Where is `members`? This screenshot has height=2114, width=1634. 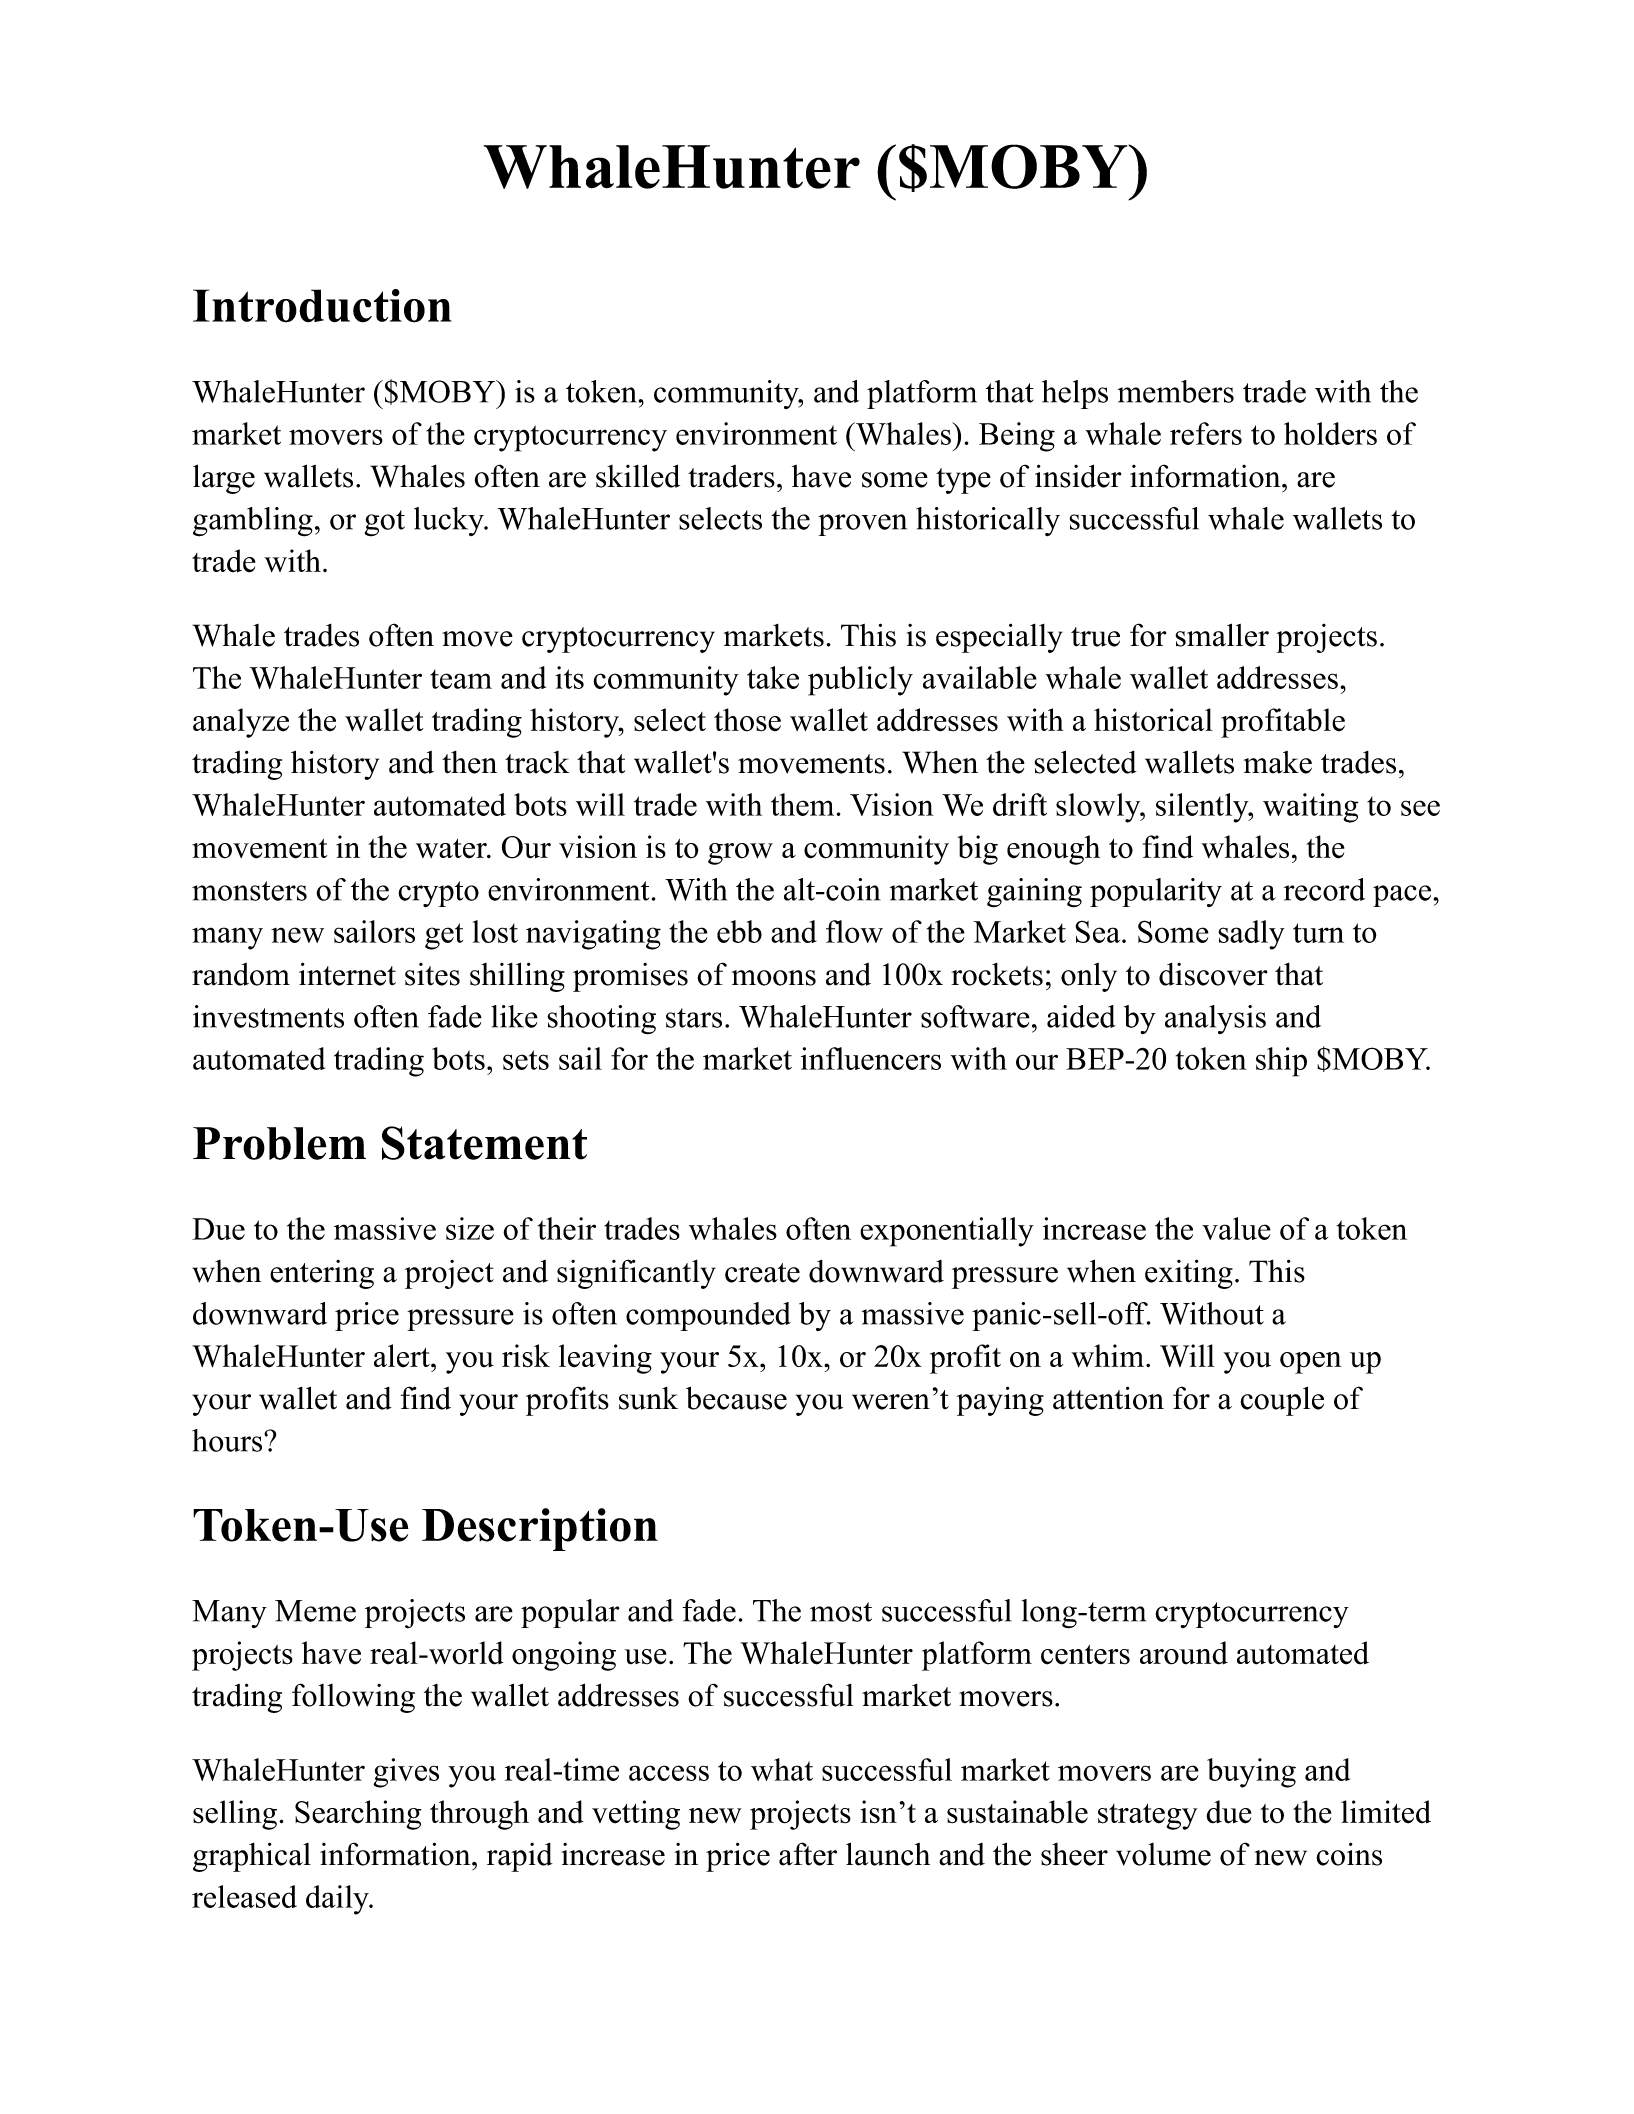
members is located at coordinates (1175, 391).
